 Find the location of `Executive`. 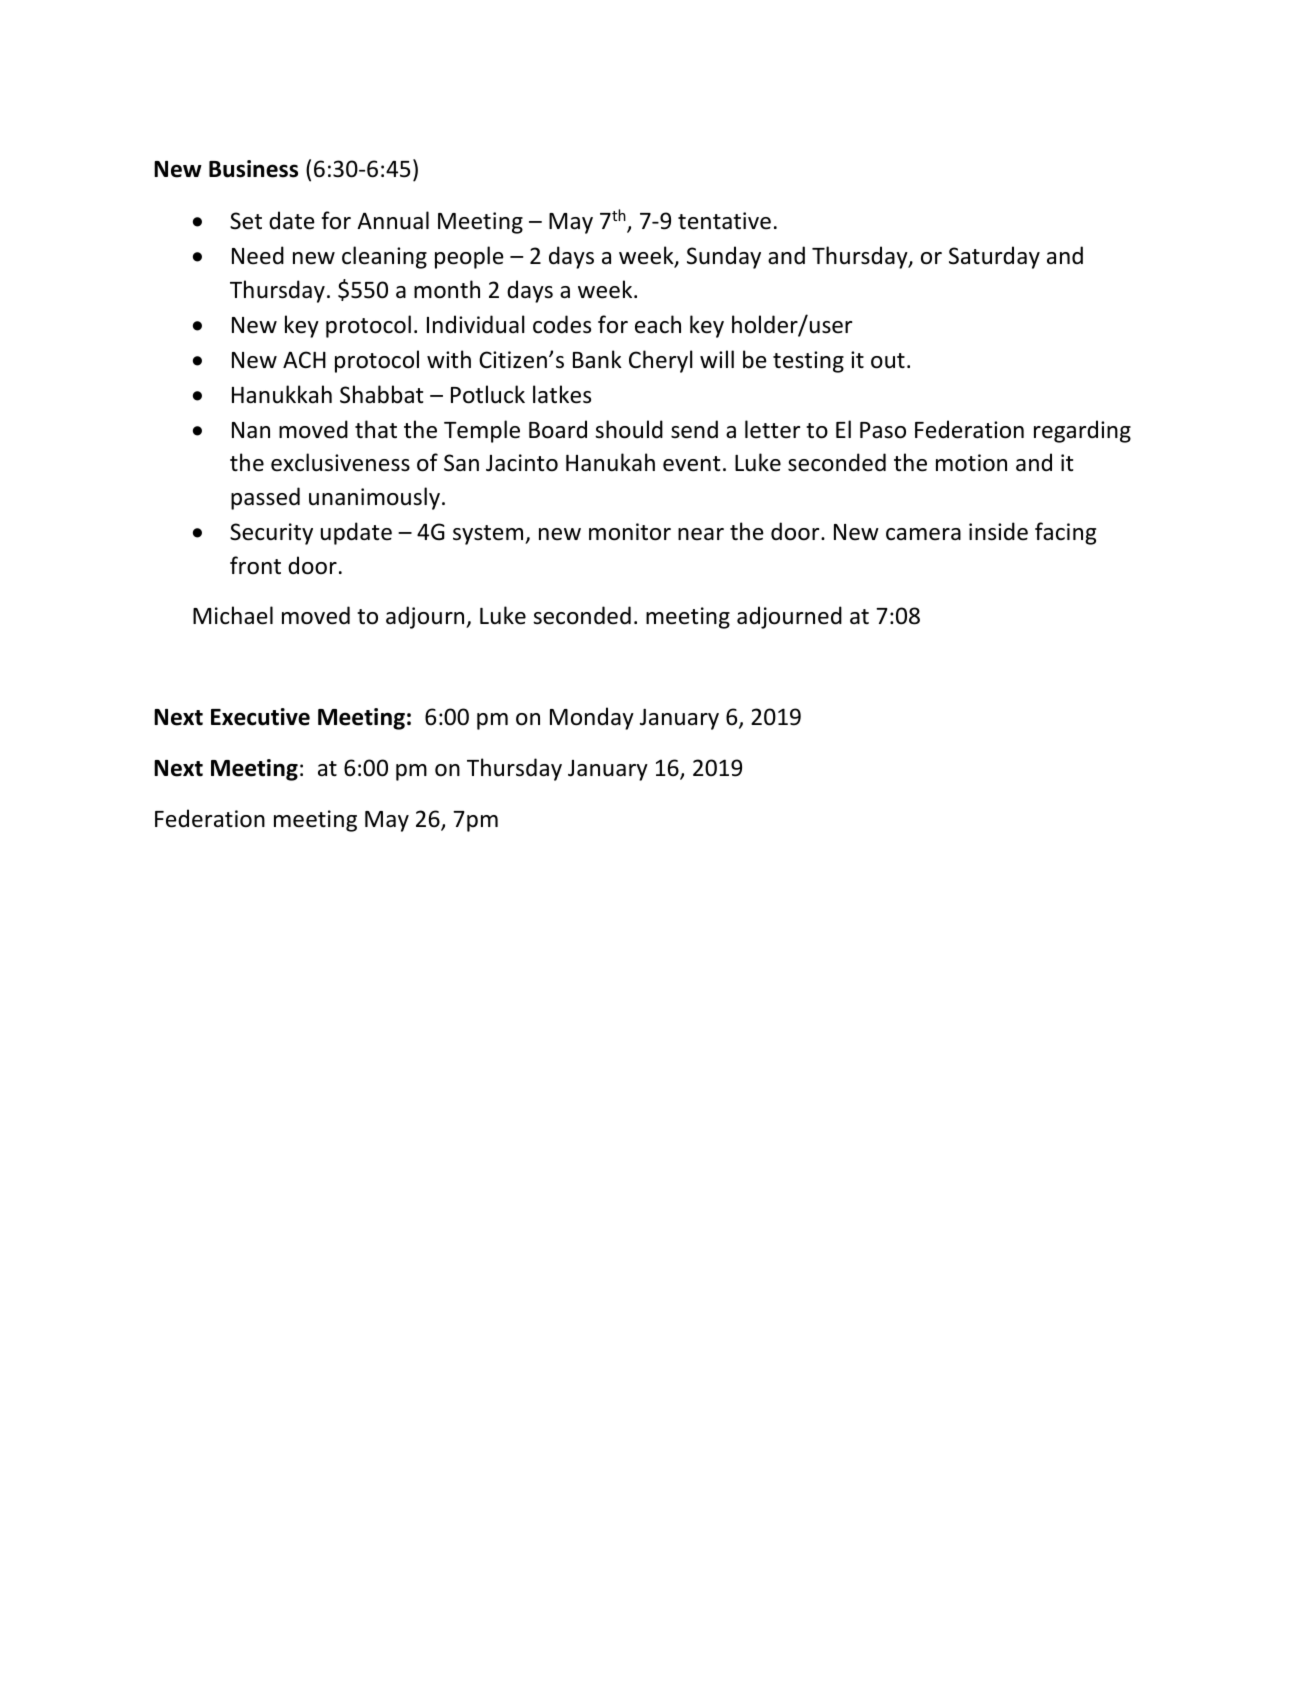

Executive is located at coordinates (260, 717).
